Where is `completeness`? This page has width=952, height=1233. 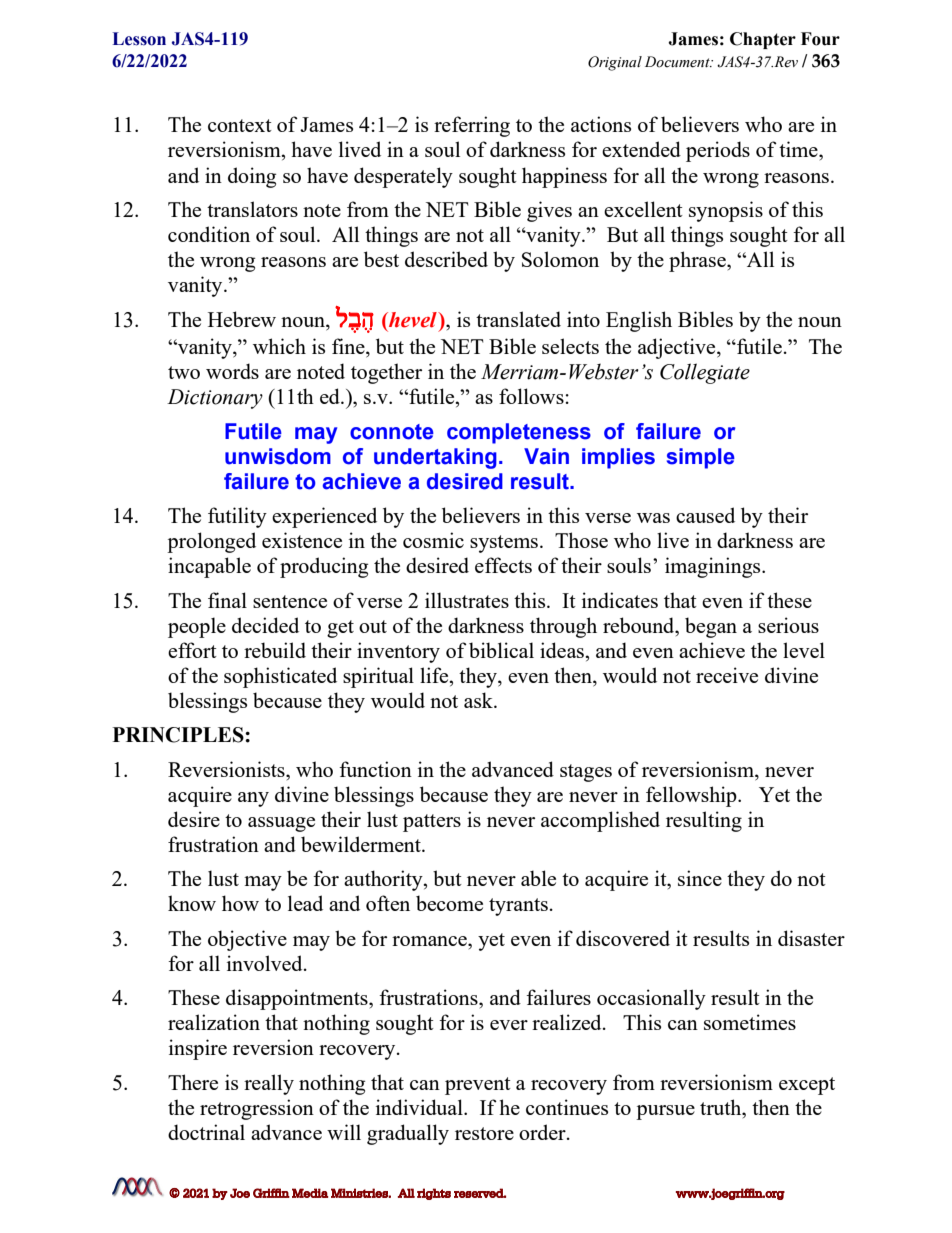 completeness is located at coordinates (519, 433).
